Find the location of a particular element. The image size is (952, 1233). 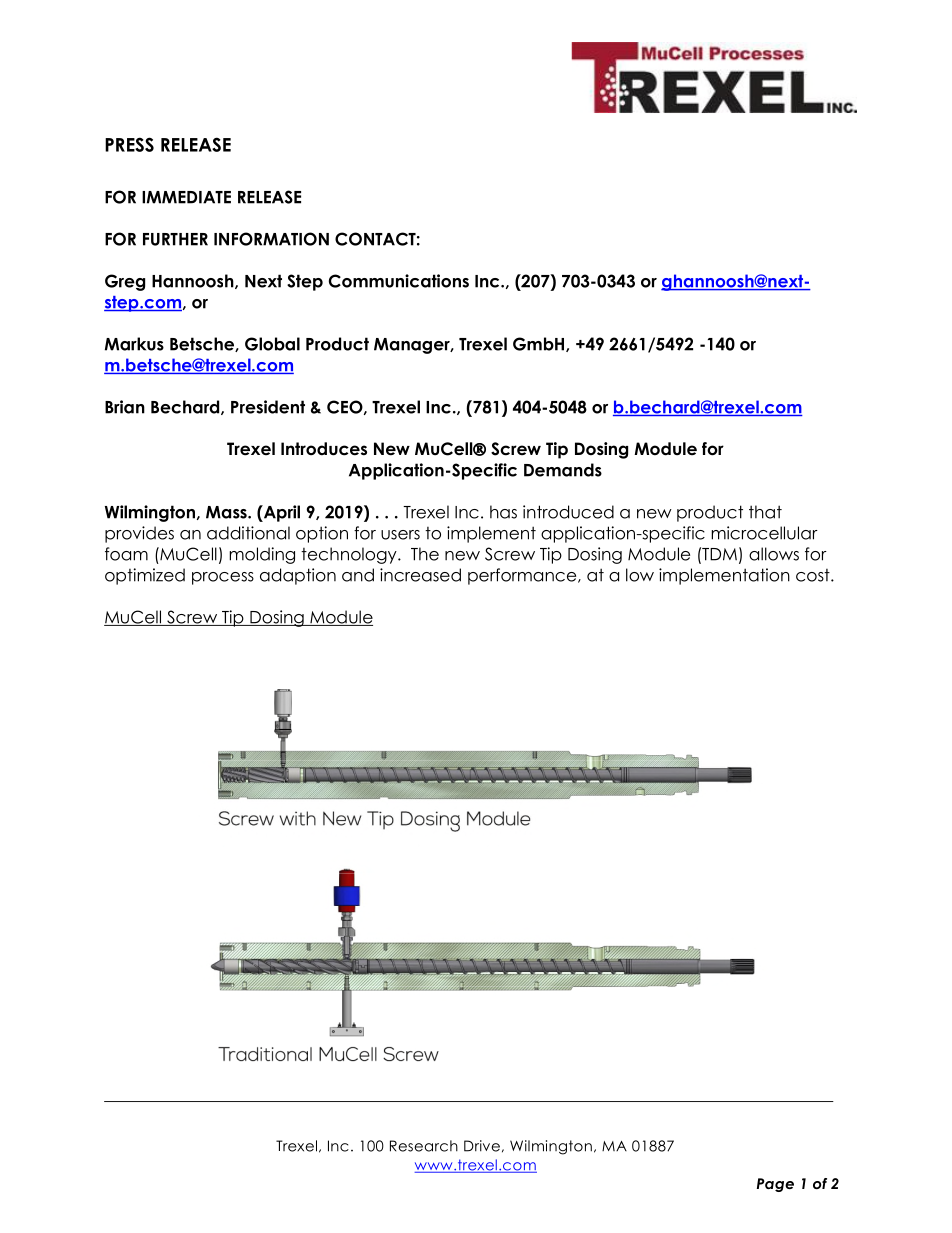

Drive is located at coordinates (482, 1146).
